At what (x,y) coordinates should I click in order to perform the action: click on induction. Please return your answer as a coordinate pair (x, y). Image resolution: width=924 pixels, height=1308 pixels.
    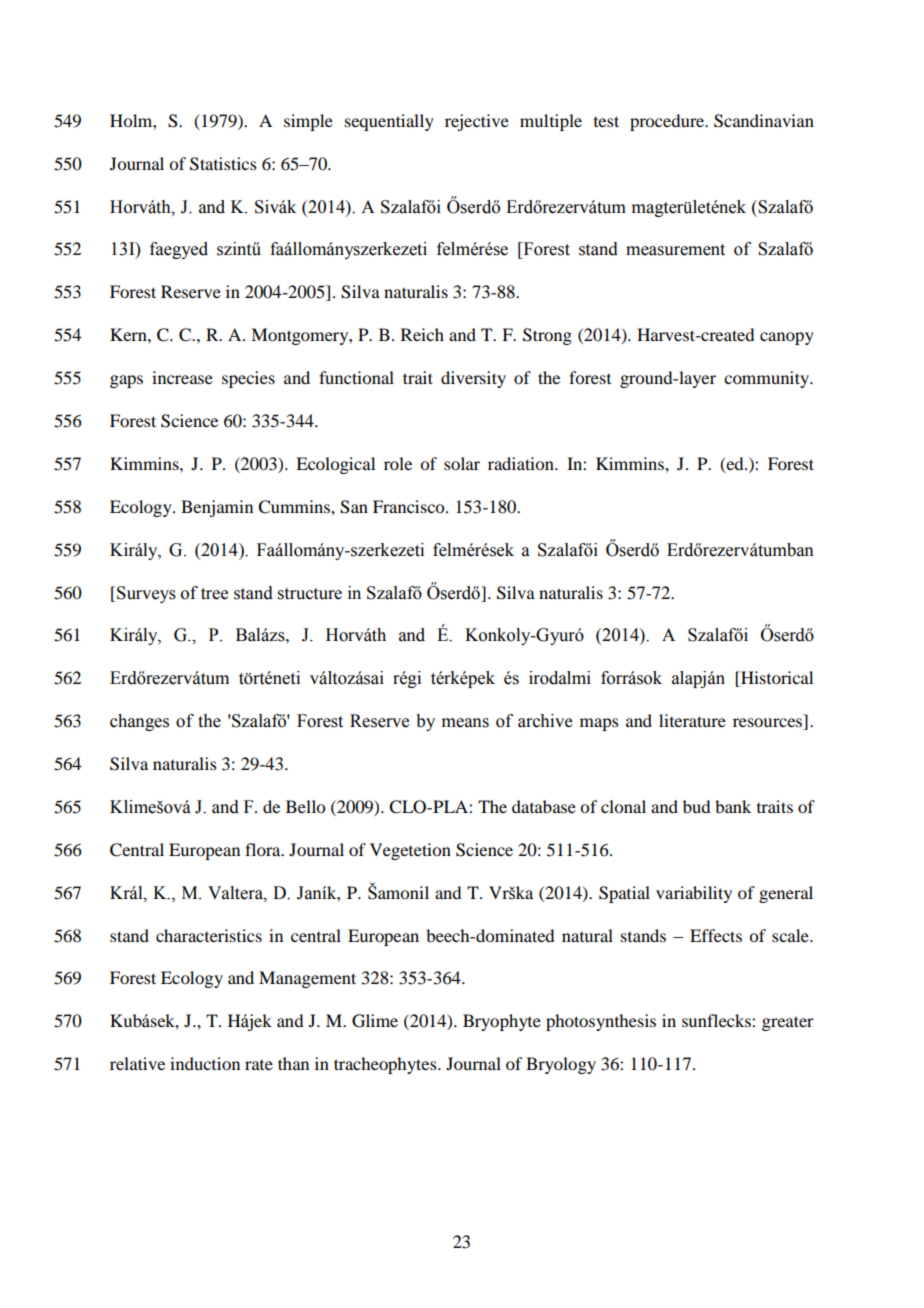
    Looking at the image, I should click on (205, 1063).
